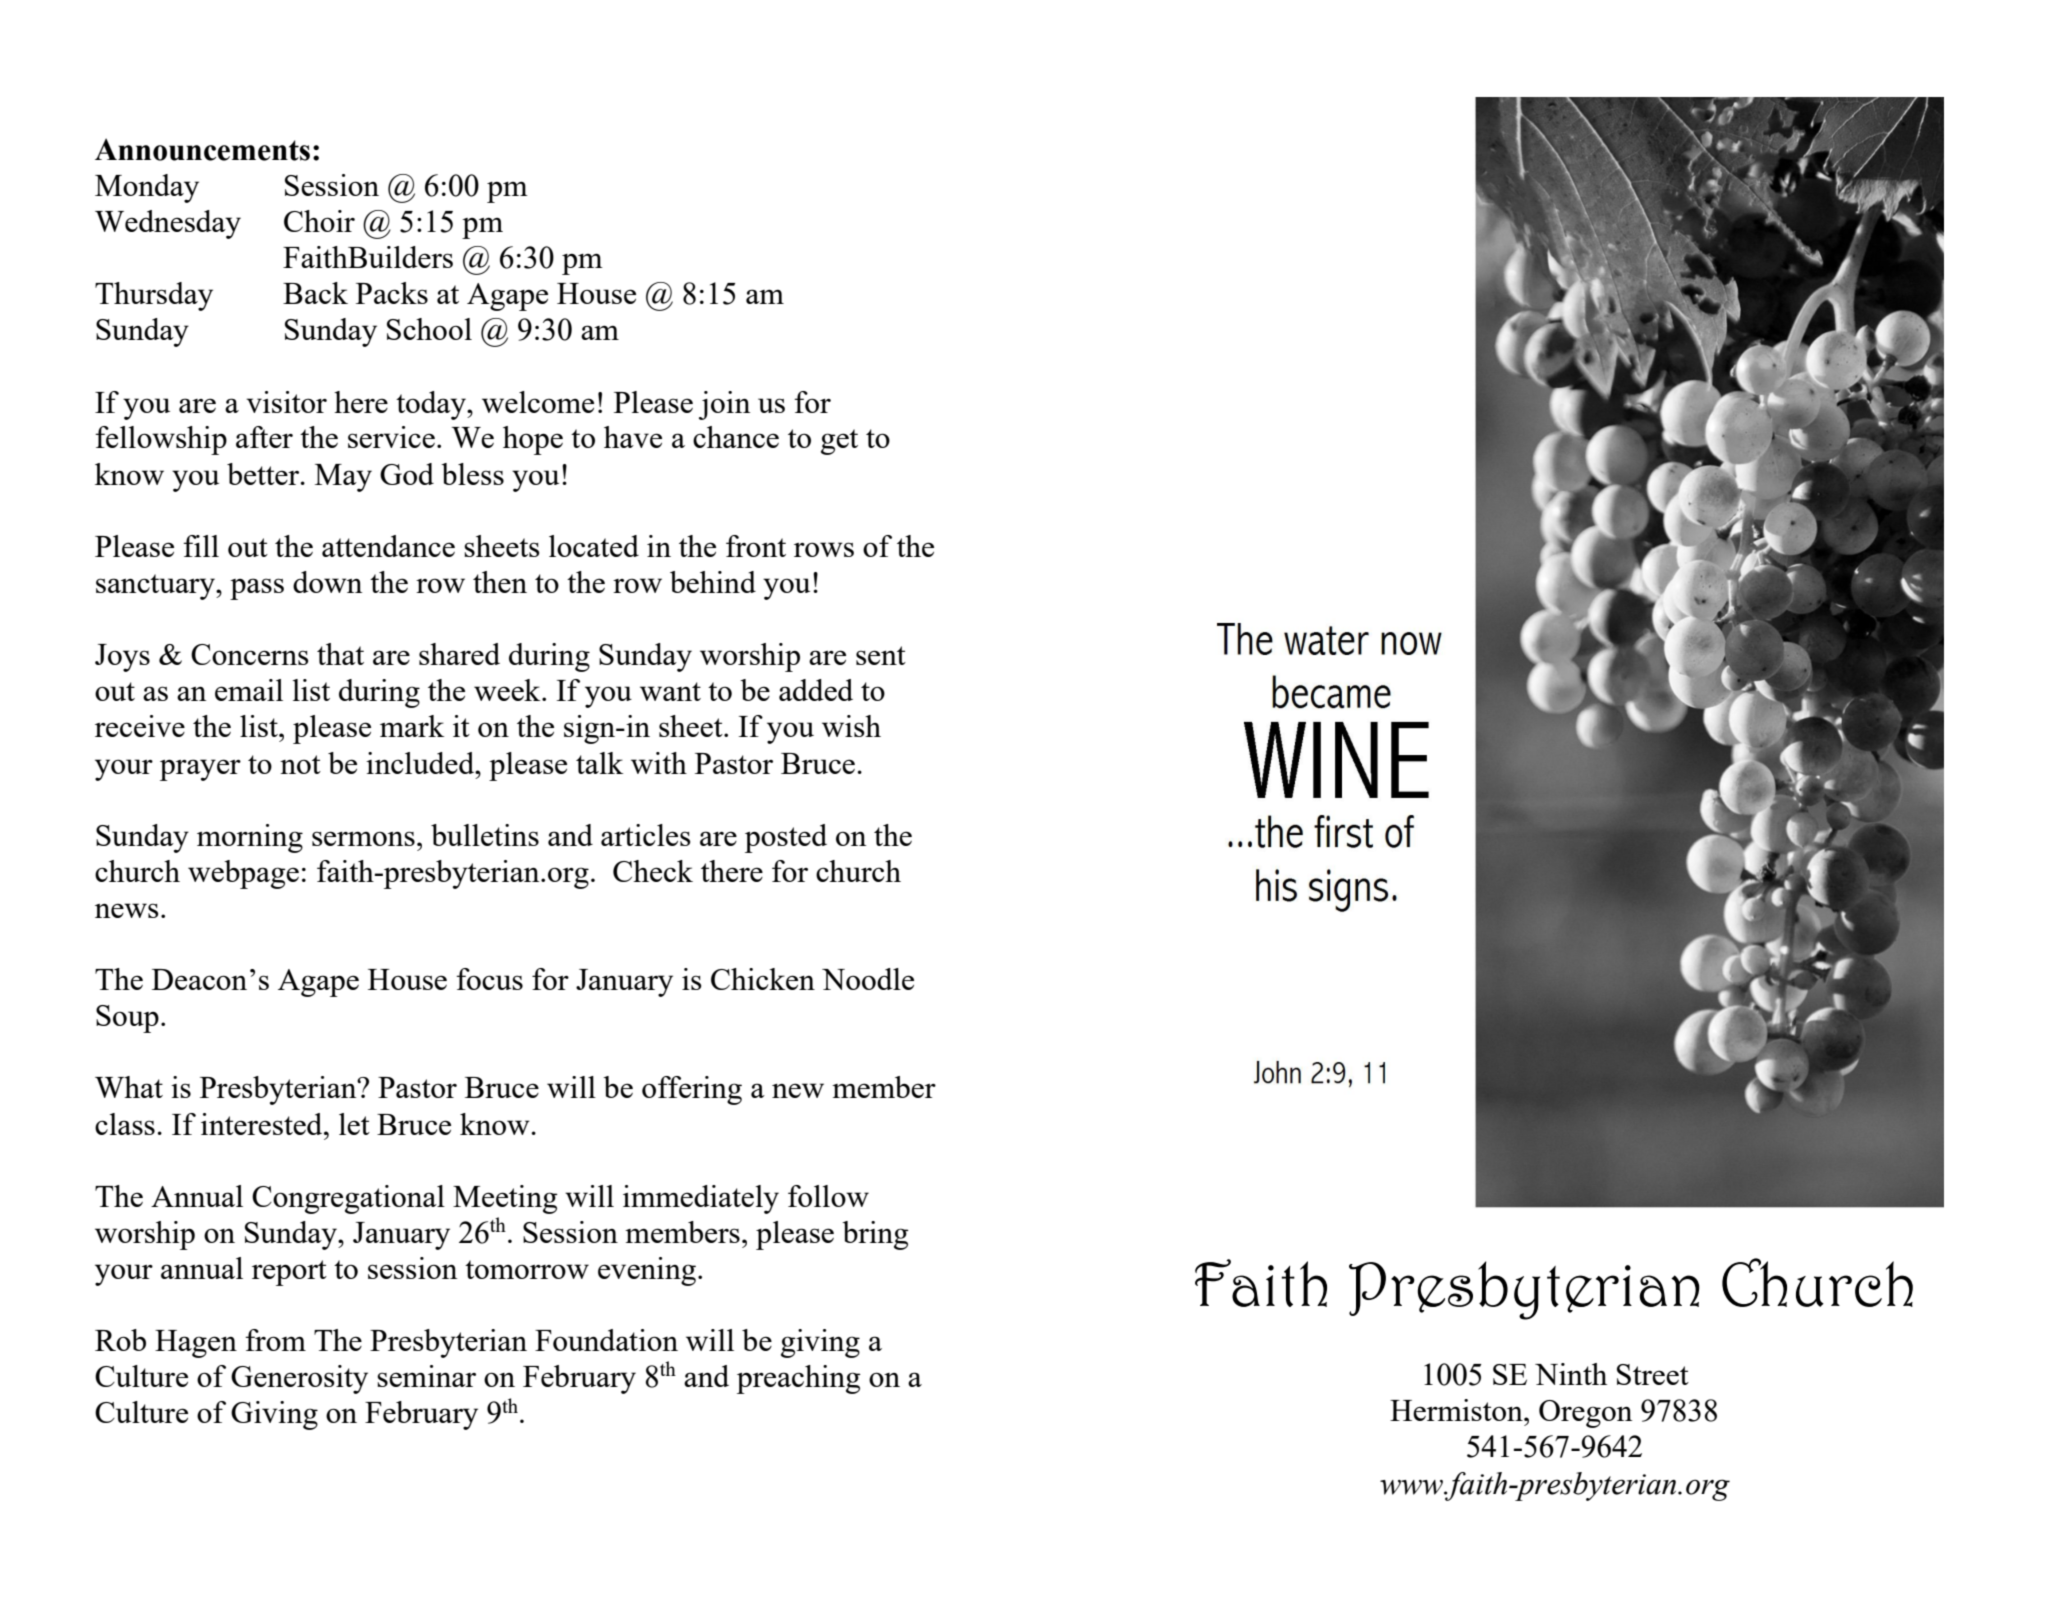 This screenshot has width=2072, height=1601. What do you see at coordinates (839, 442) in the screenshot?
I see `get` at bounding box center [839, 442].
